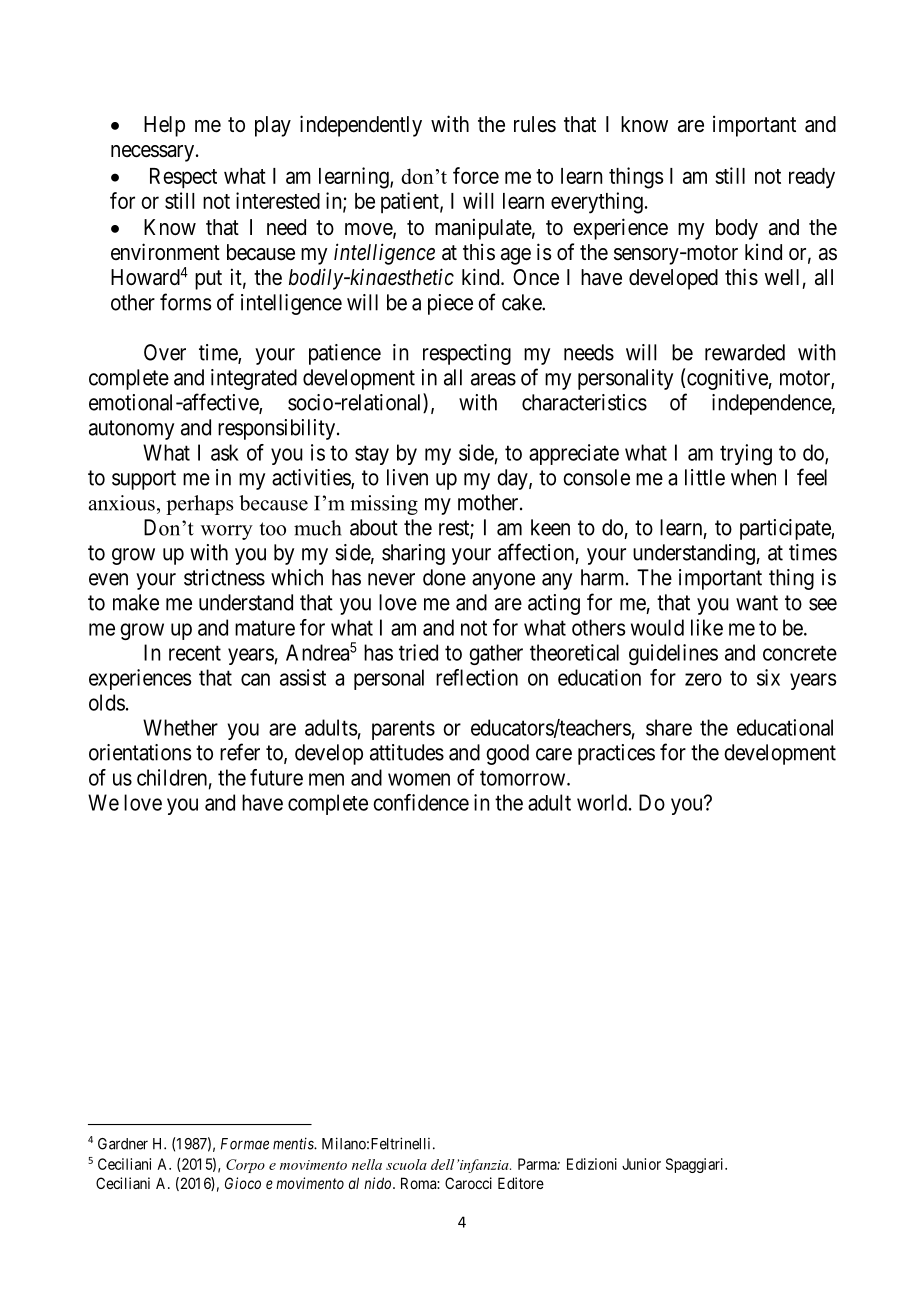  I want to click on confidence, so click(421, 802).
